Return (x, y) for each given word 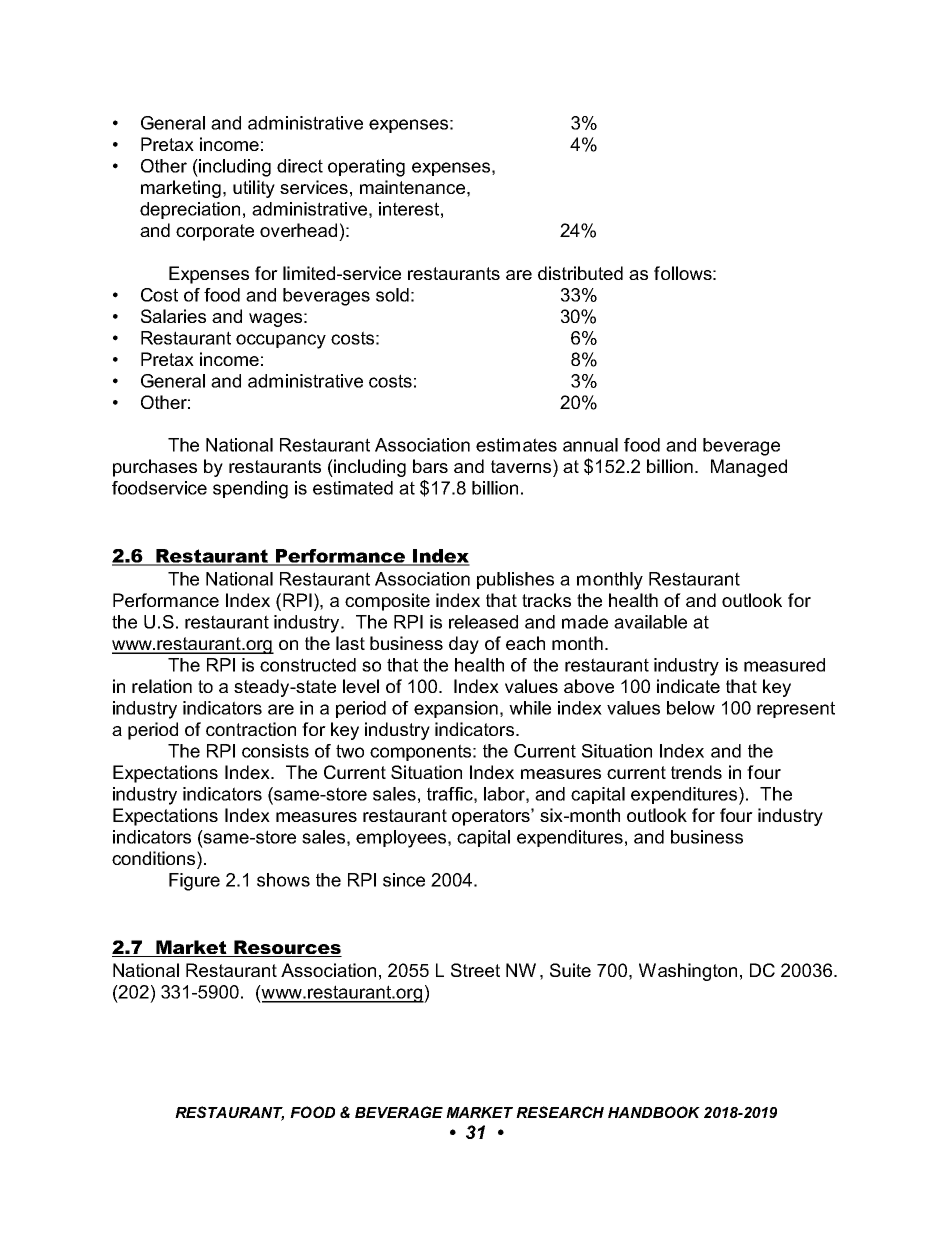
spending (250, 490)
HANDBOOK (654, 1112)
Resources (287, 948)
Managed (749, 468)
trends (696, 772)
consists (275, 751)
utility (254, 189)
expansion (456, 709)
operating (366, 168)
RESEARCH (560, 1112)
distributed (580, 273)
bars (430, 466)
